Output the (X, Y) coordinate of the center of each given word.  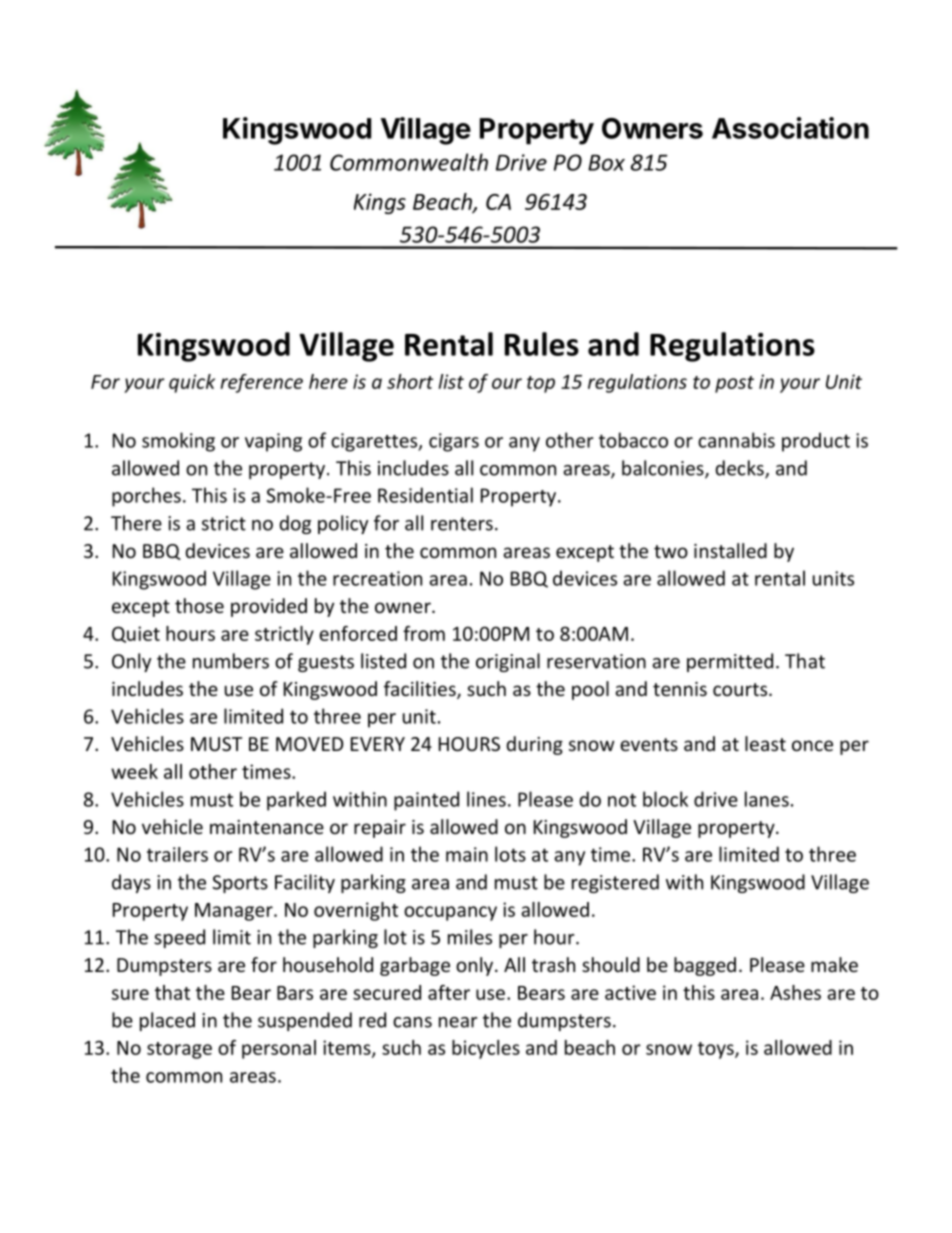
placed (167, 1021)
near (458, 1022)
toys (717, 1050)
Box (606, 162)
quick (192, 383)
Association (790, 128)
